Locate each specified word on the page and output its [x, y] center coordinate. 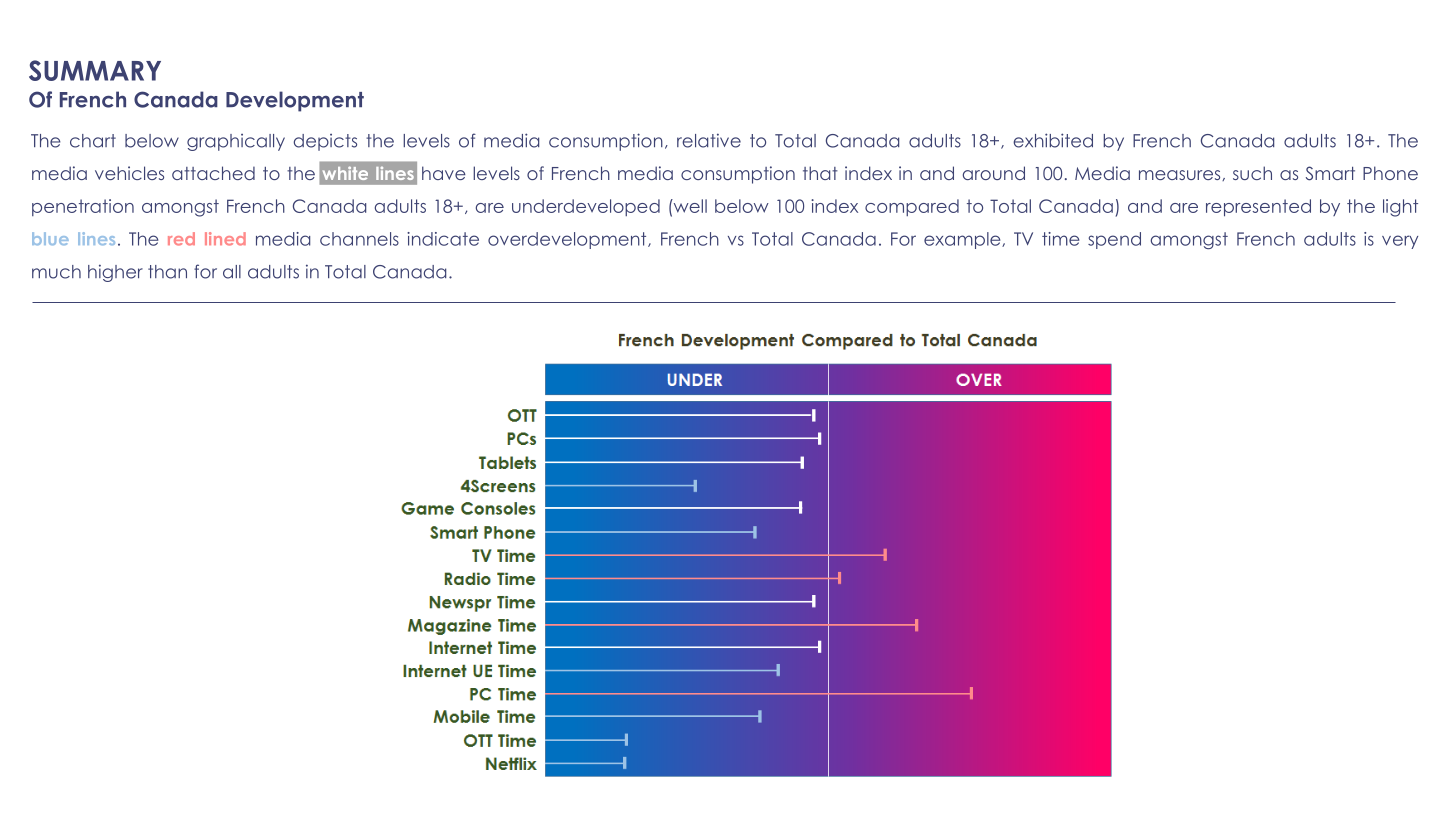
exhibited [1053, 140]
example [963, 240]
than [167, 272]
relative [709, 140]
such [1252, 173]
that [820, 173]
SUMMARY [95, 70]
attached [213, 173]
